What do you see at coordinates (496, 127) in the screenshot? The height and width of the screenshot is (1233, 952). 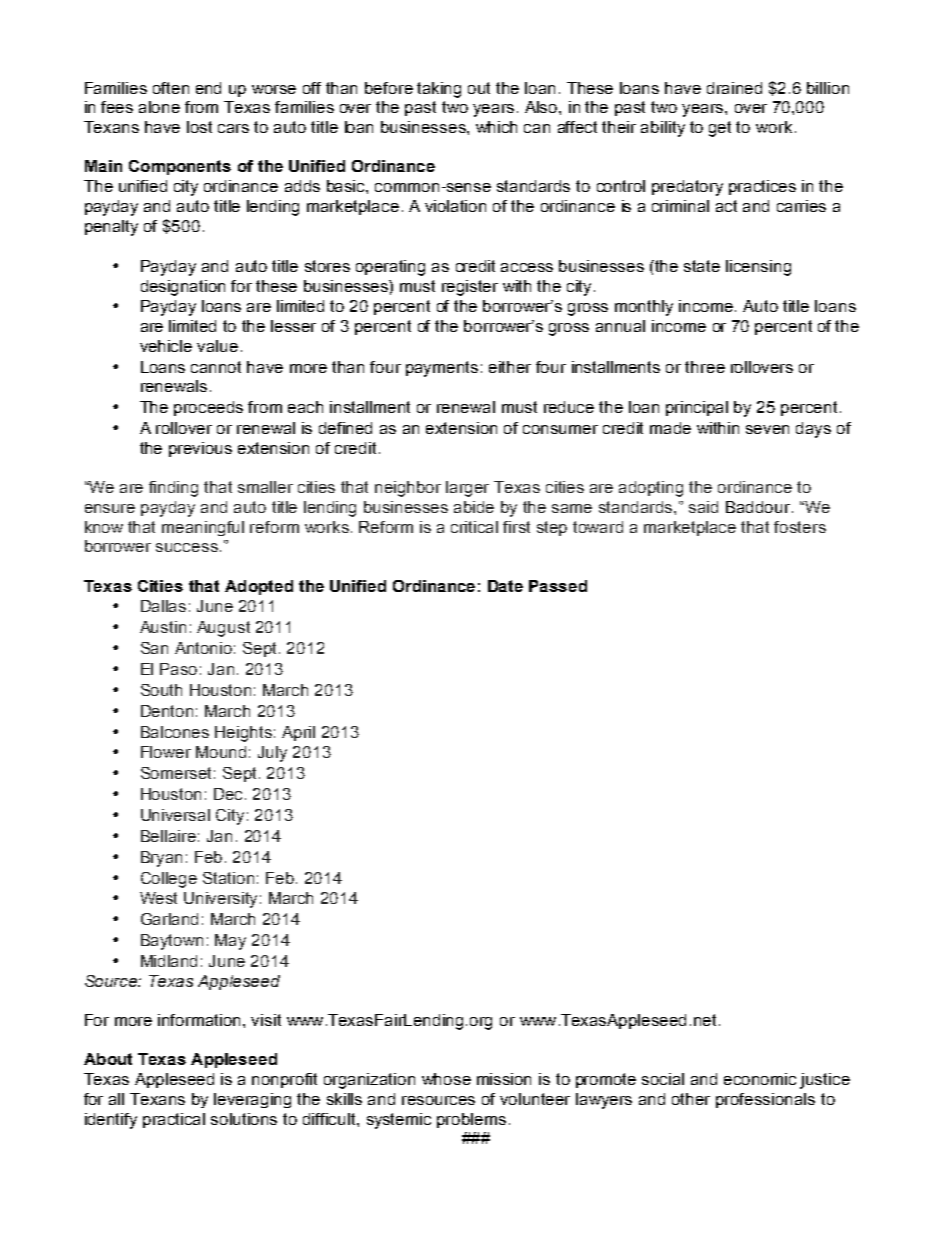 I see `which` at bounding box center [496, 127].
